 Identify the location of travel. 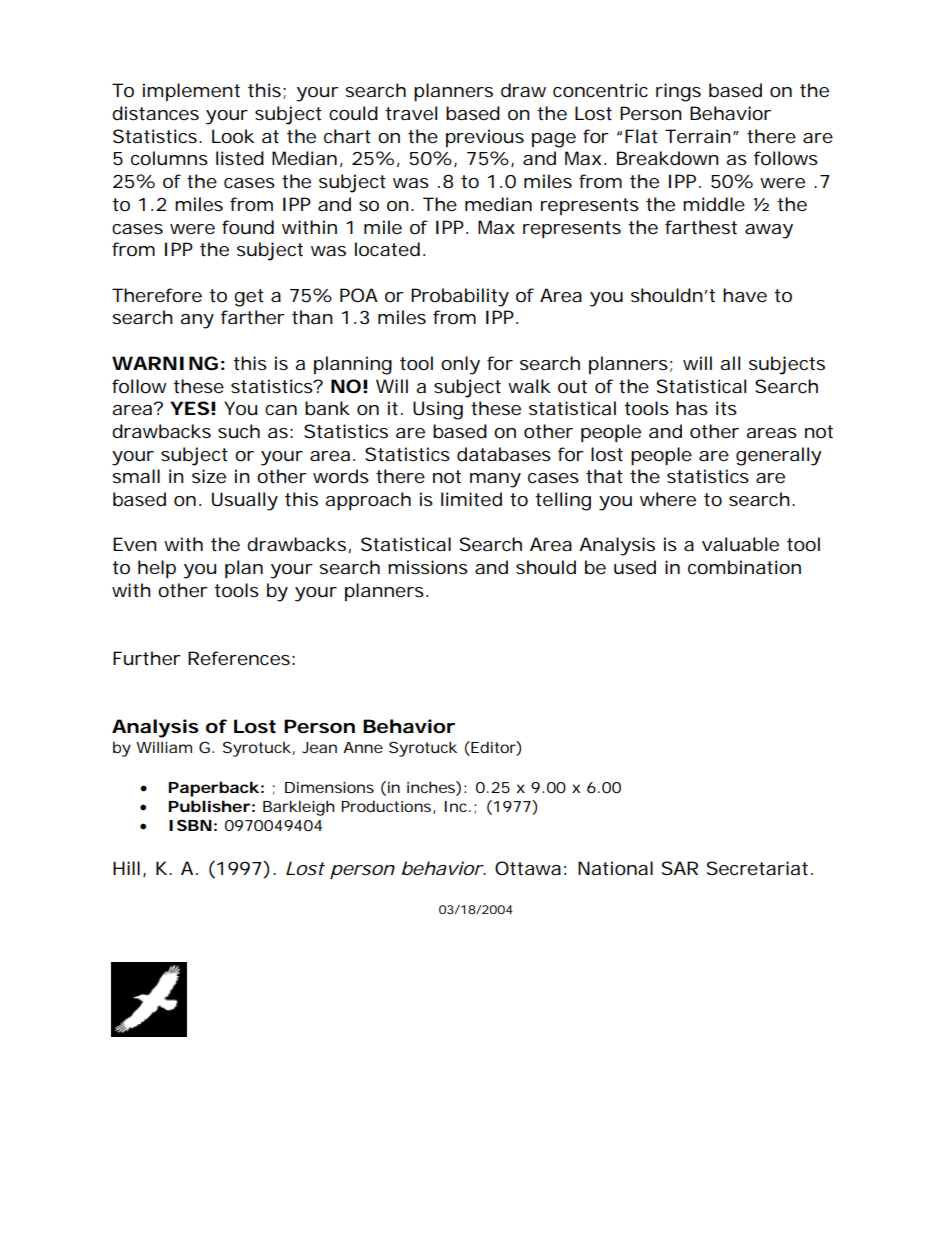
(411, 113).
